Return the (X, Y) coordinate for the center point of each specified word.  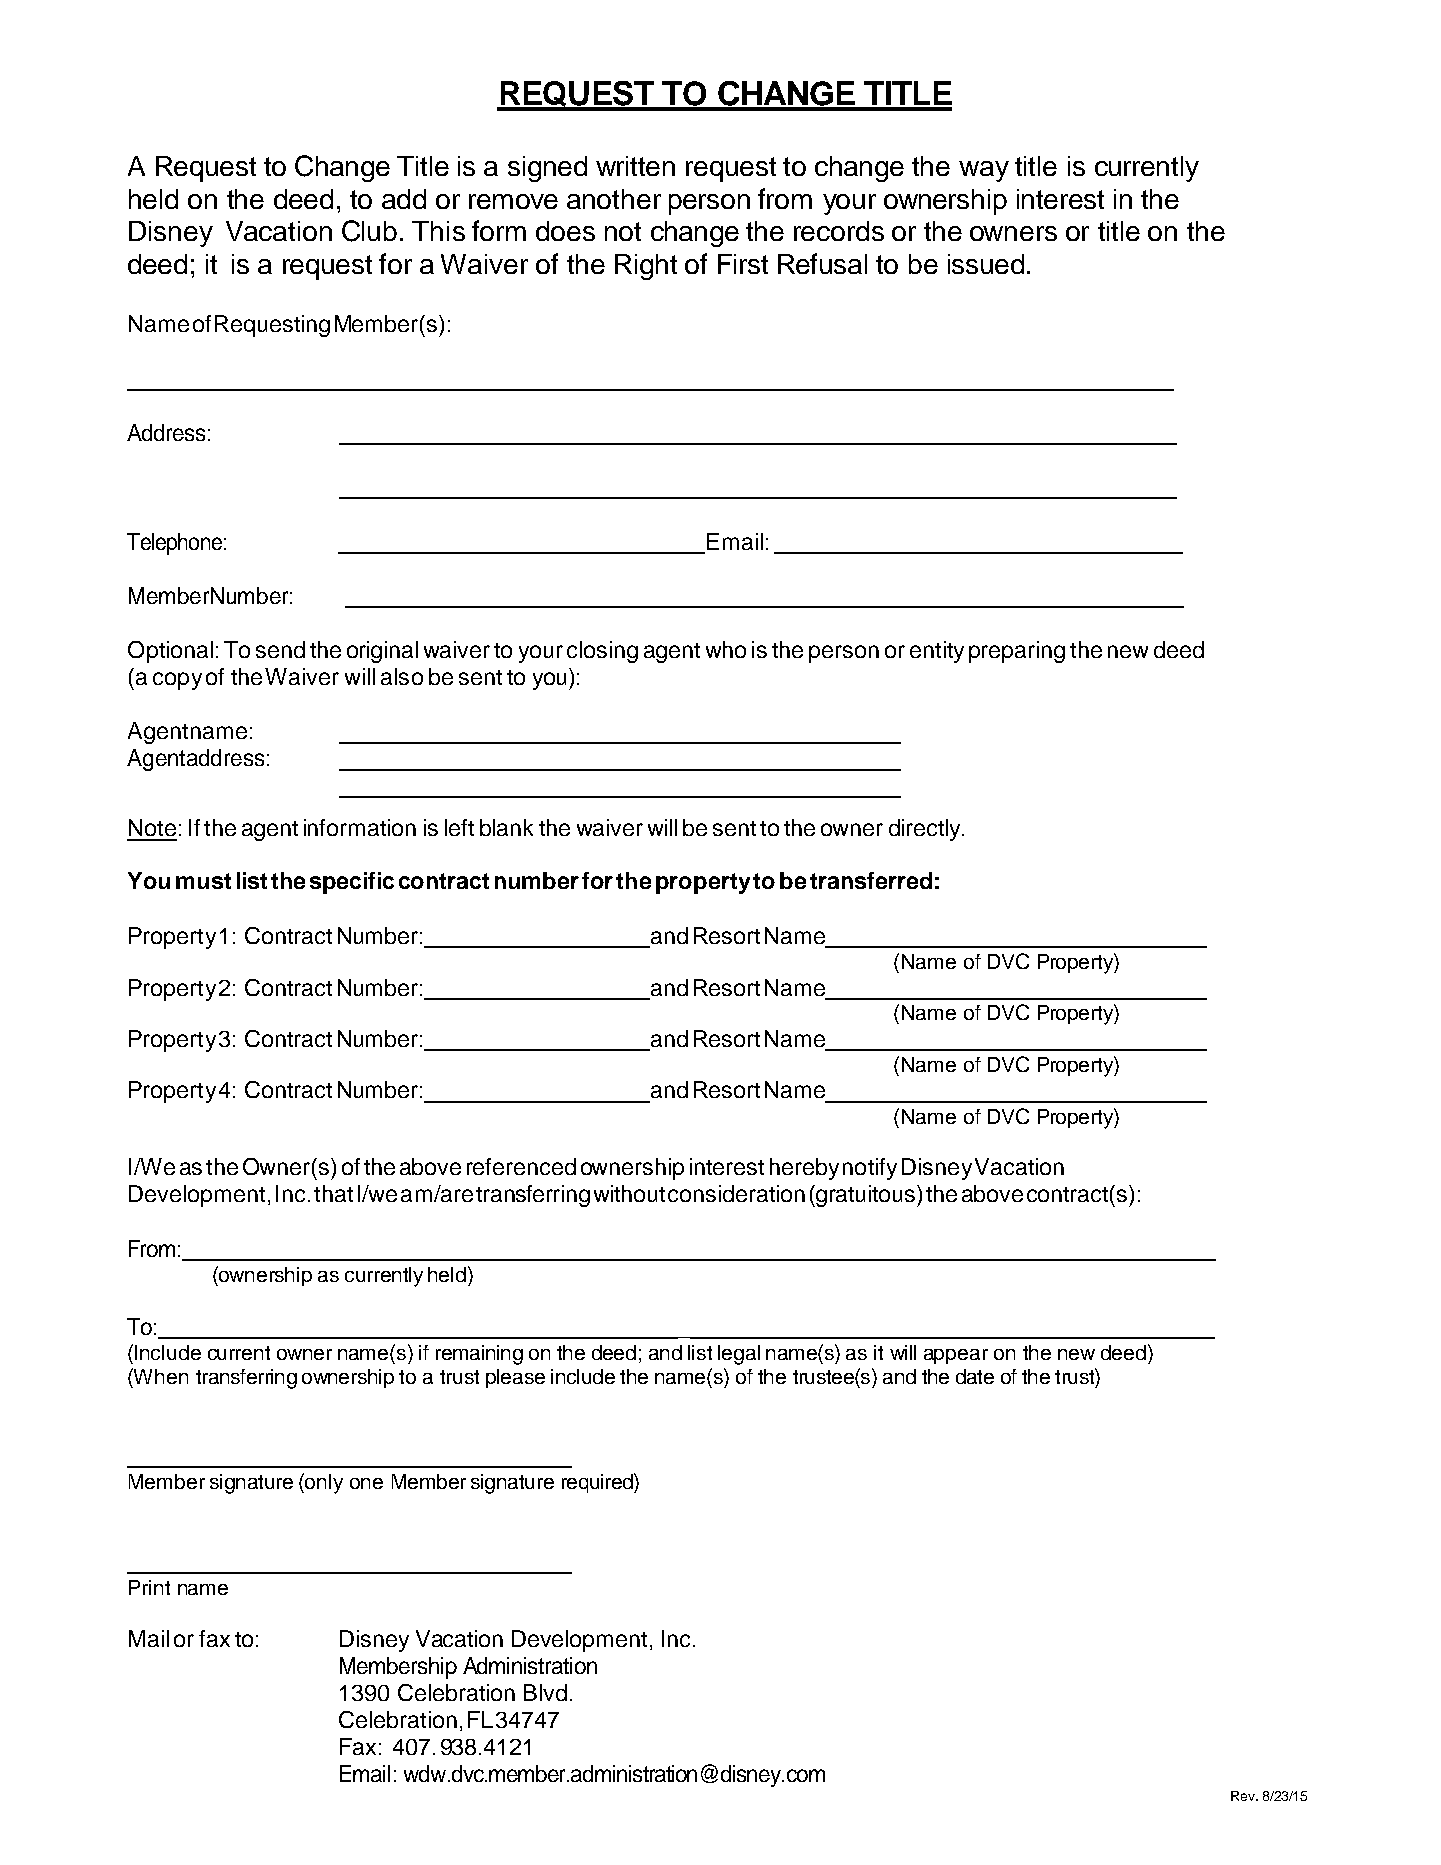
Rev (1244, 1796)
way (984, 171)
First (743, 264)
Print (149, 1587)
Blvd (545, 1692)
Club (369, 231)
